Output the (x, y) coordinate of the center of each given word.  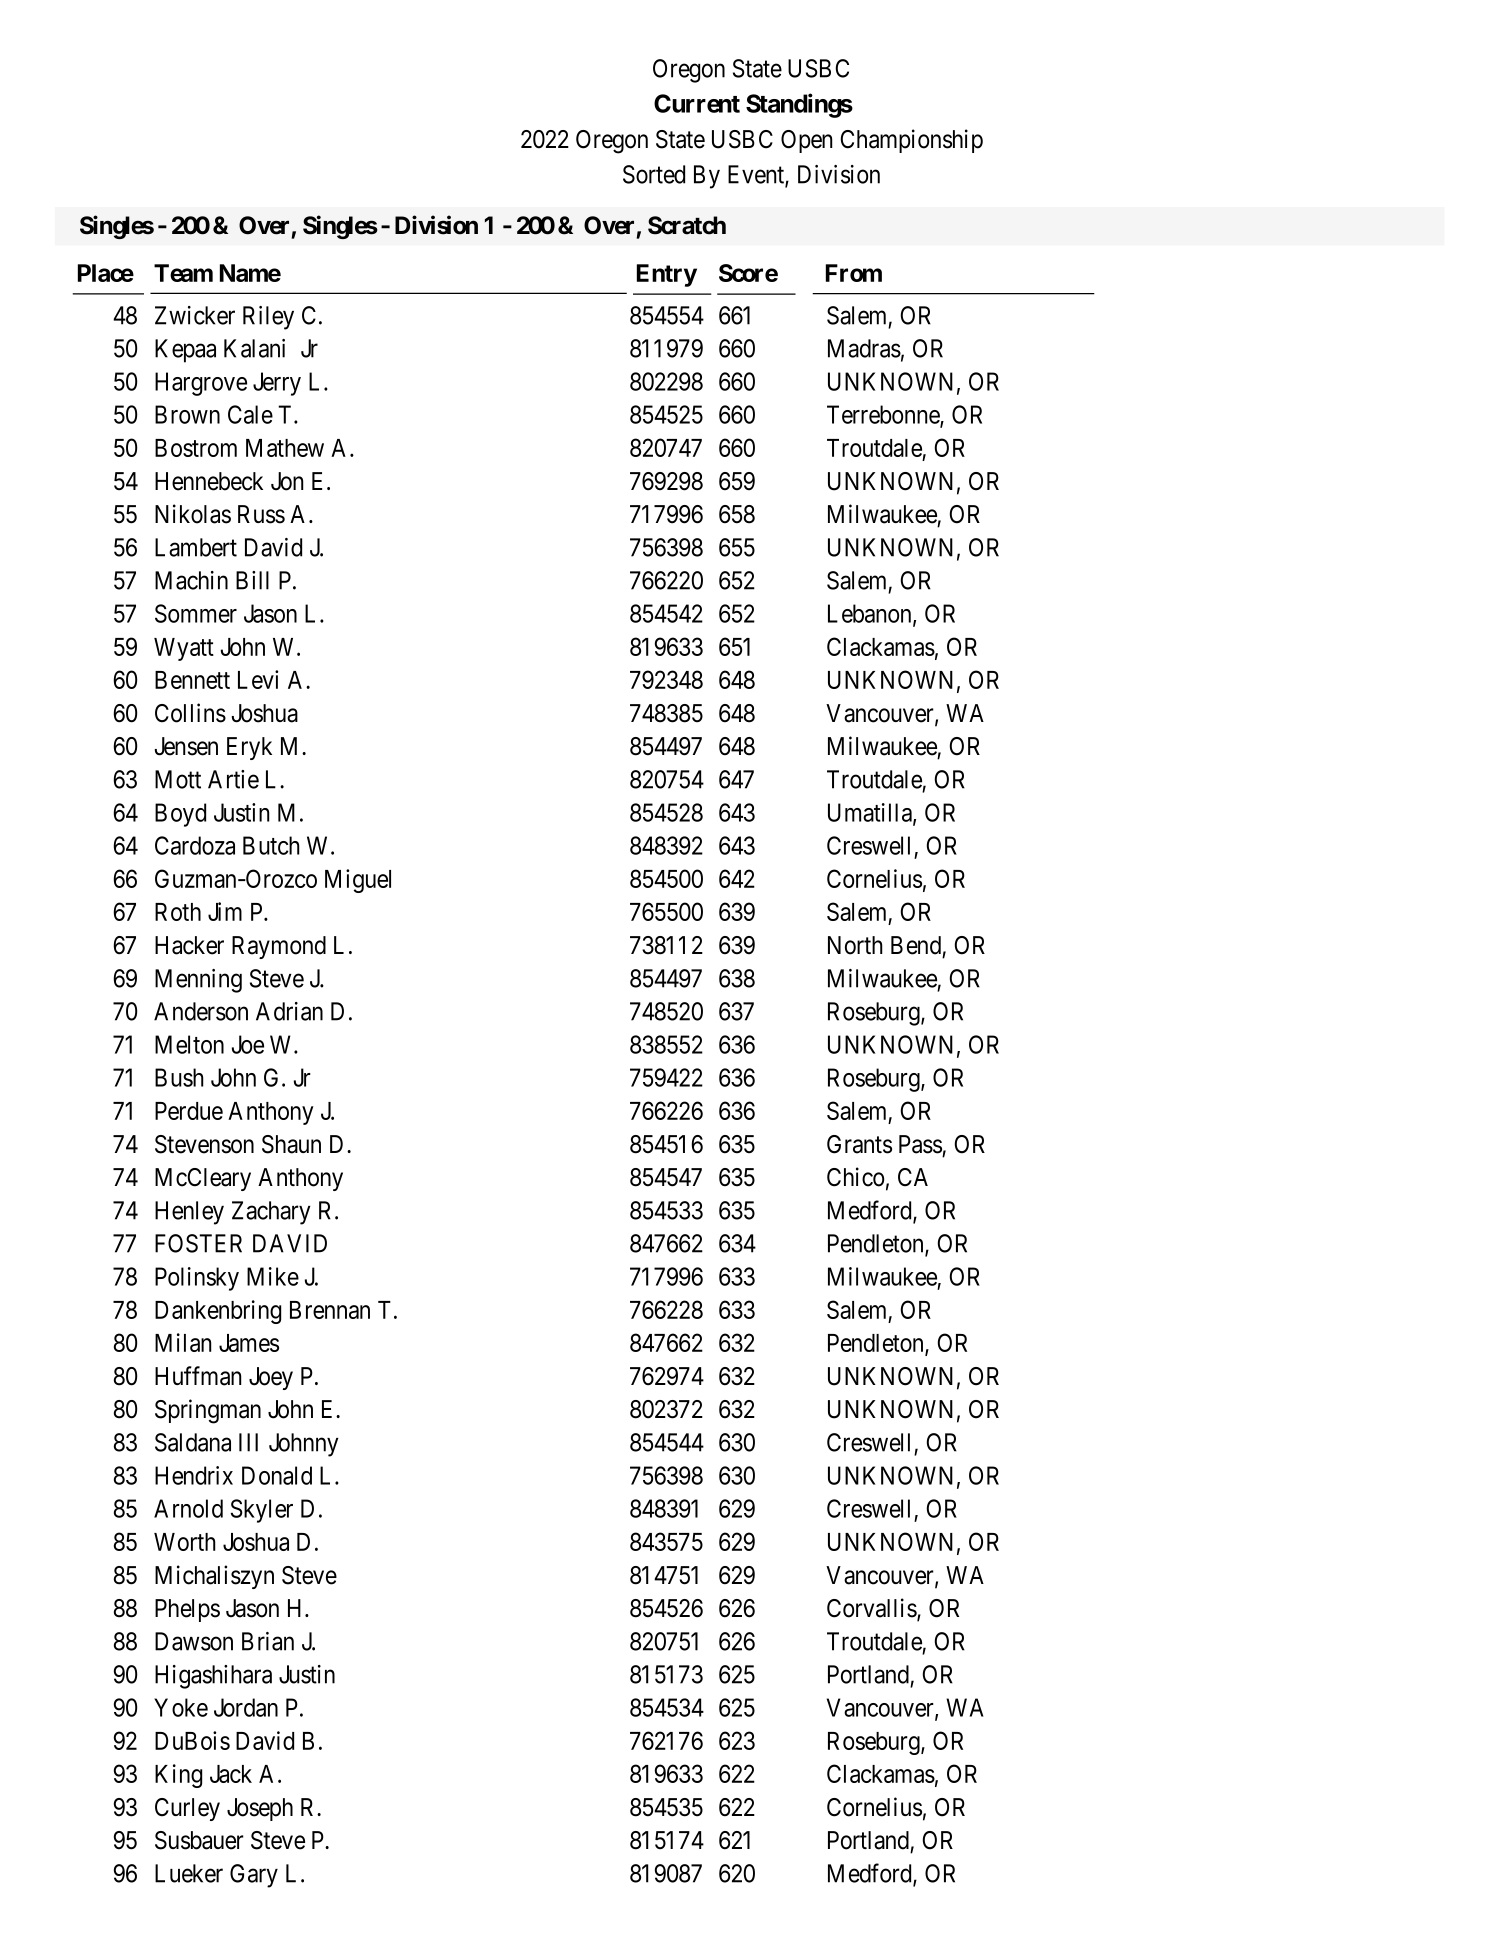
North (855, 945)
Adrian (289, 1011)
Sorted (654, 174)
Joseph (260, 1809)
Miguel (358, 881)
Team (183, 273)
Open (807, 141)
